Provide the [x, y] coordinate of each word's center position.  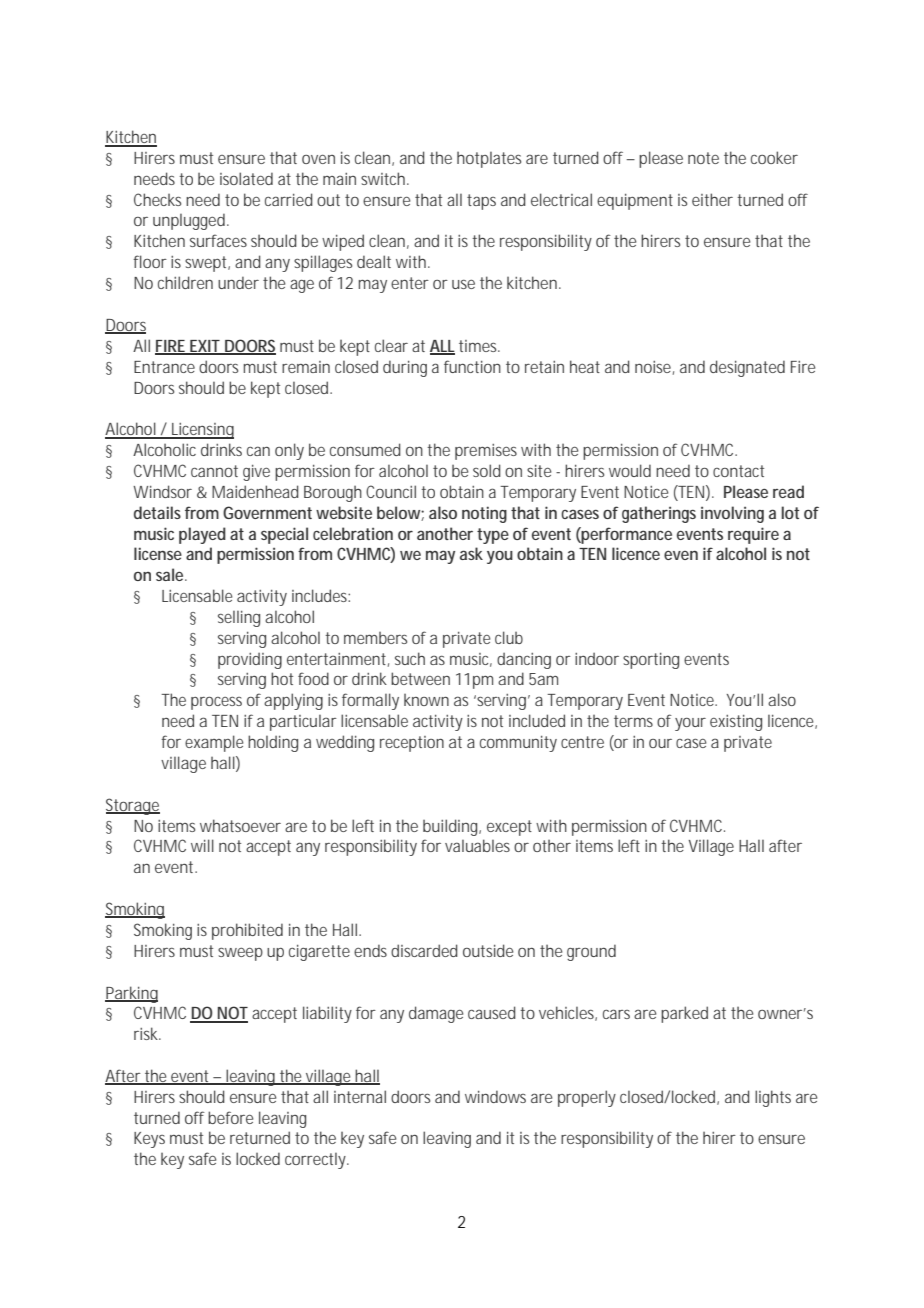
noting [484, 514]
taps [481, 202]
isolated [246, 178]
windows [495, 1096]
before [230, 1117]
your [690, 724]
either [712, 199]
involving [732, 514]
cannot [214, 471]
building [451, 827]
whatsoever [240, 825]
